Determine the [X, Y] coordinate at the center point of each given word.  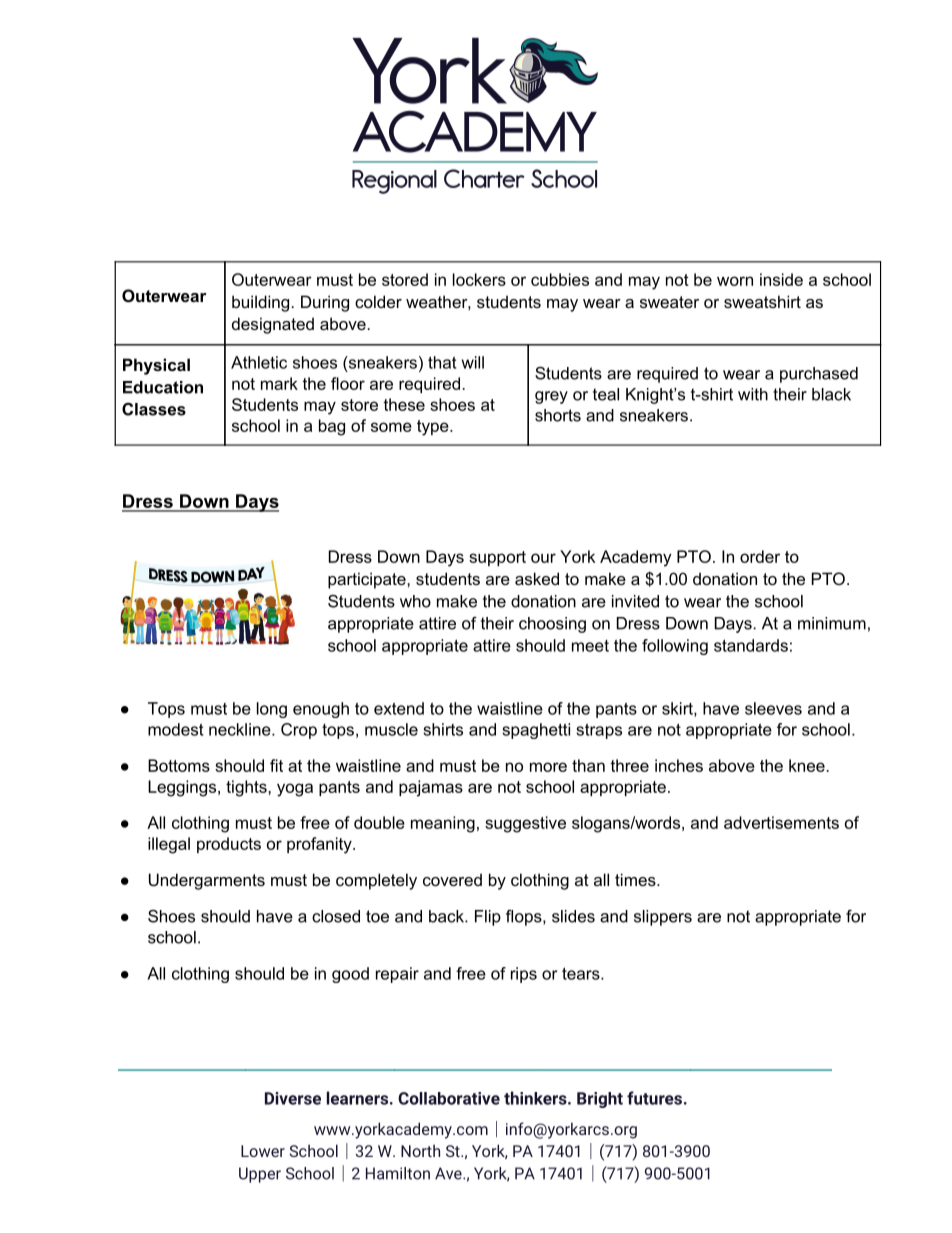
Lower [263, 1151]
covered [452, 879]
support [497, 558]
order [760, 556]
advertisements [781, 822]
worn [735, 281]
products [229, 845]
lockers [479, 279]
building [262, 303]
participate [368, 580]
